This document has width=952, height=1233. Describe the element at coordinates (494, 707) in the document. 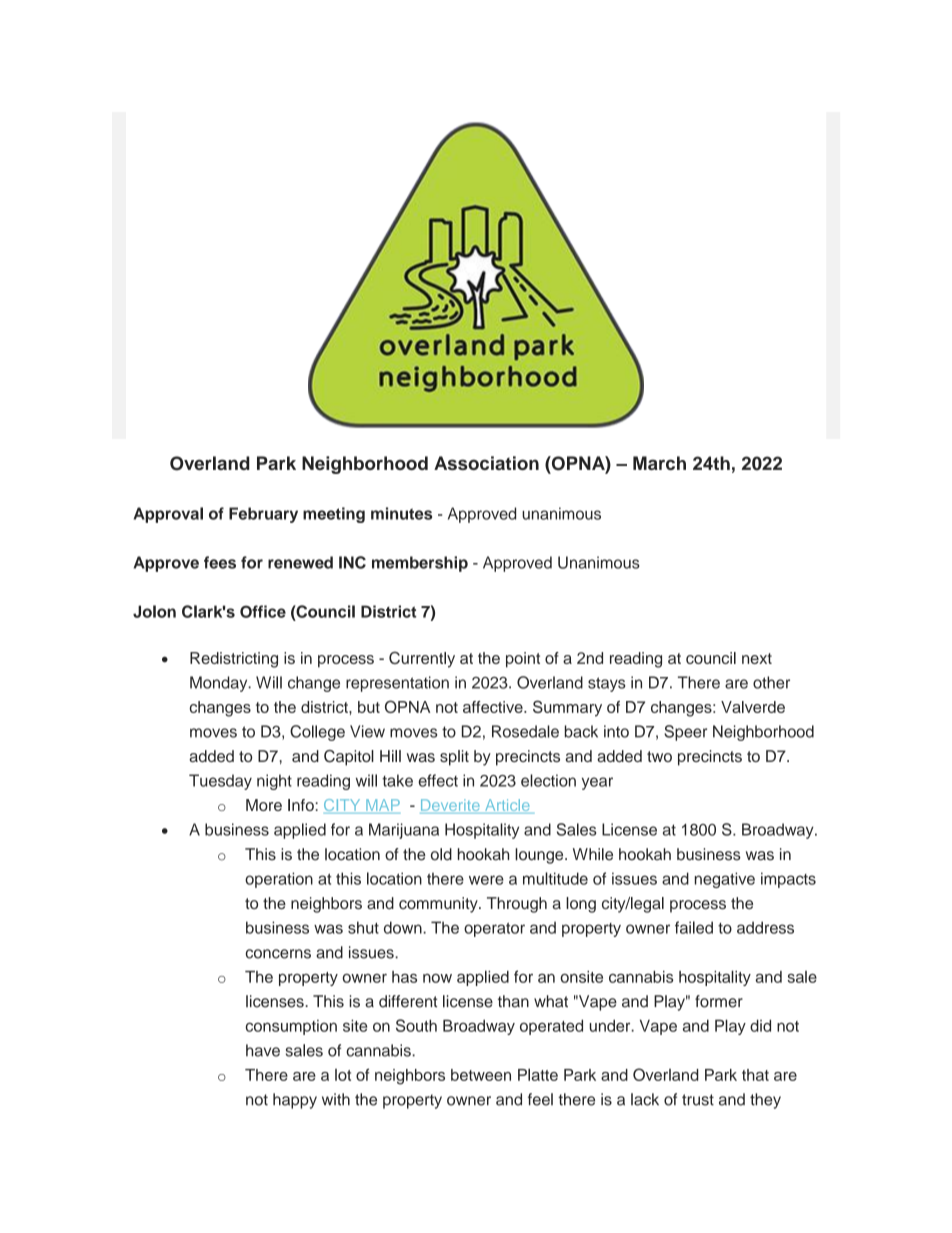

I see `affective` at that location.
